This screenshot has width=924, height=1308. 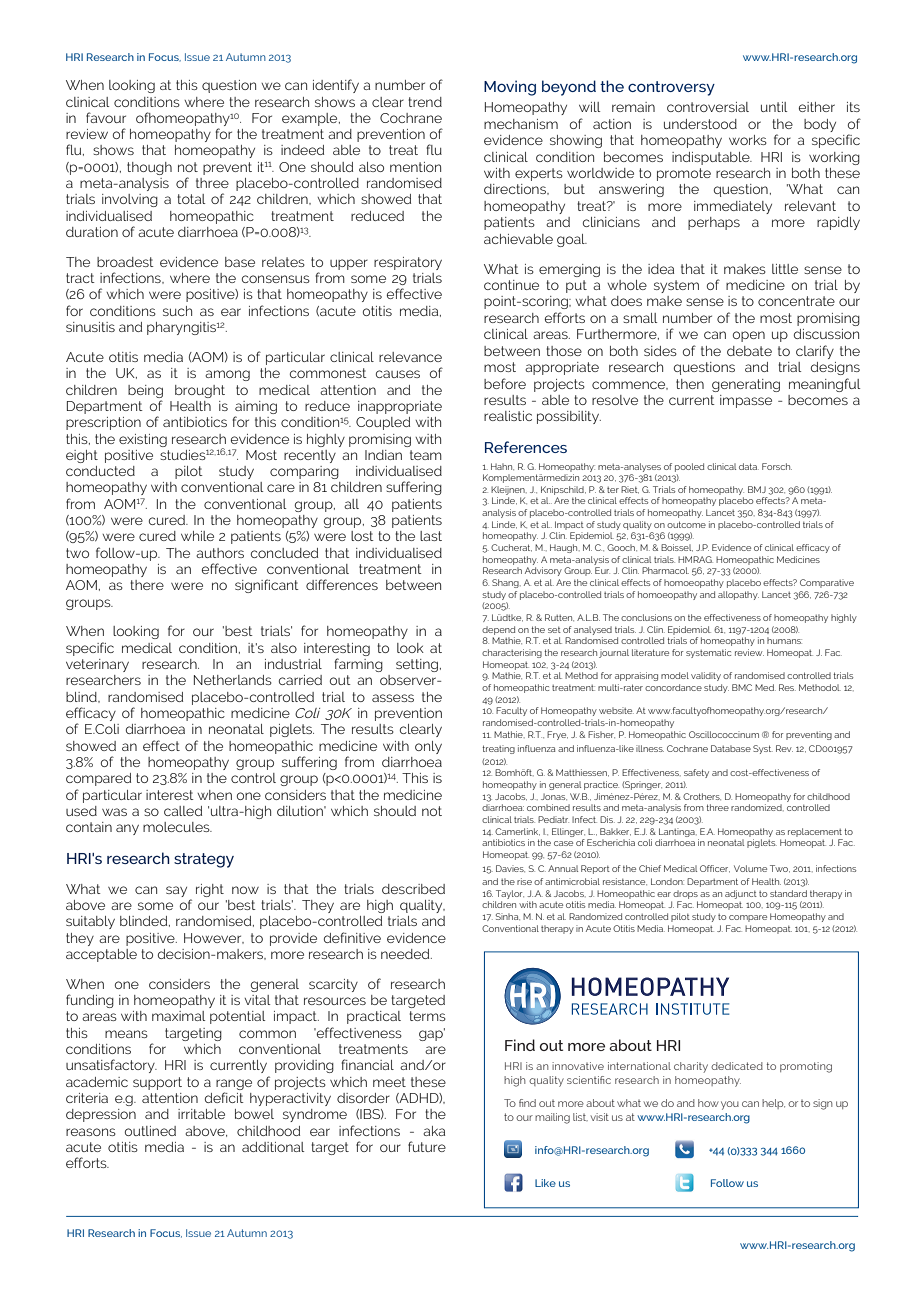 What do you see at coordinates (147, 585) in the screenshot?
I see `there` at bounding box center [147, 585].
